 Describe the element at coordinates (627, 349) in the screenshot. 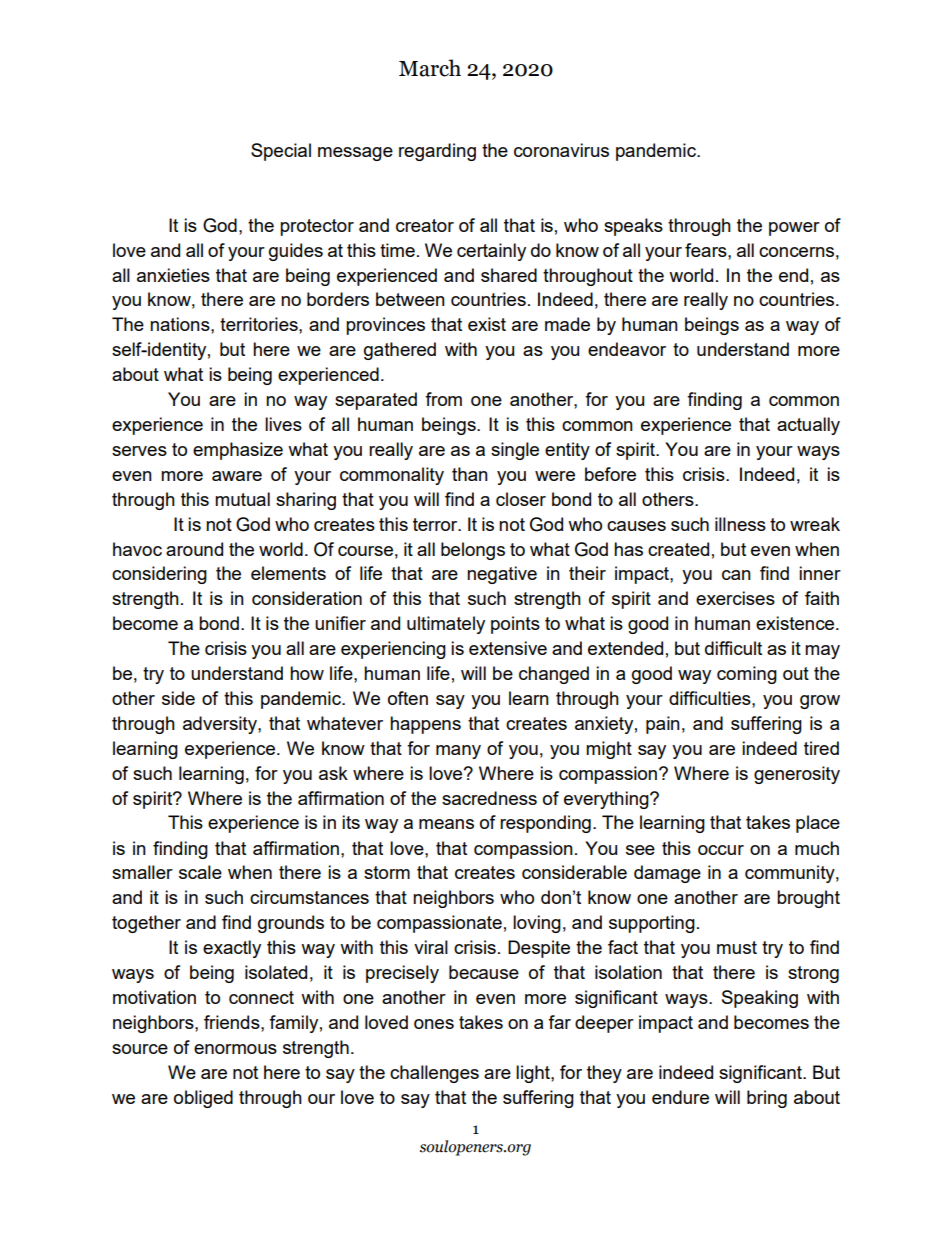

I see `endeavor` at that location.
